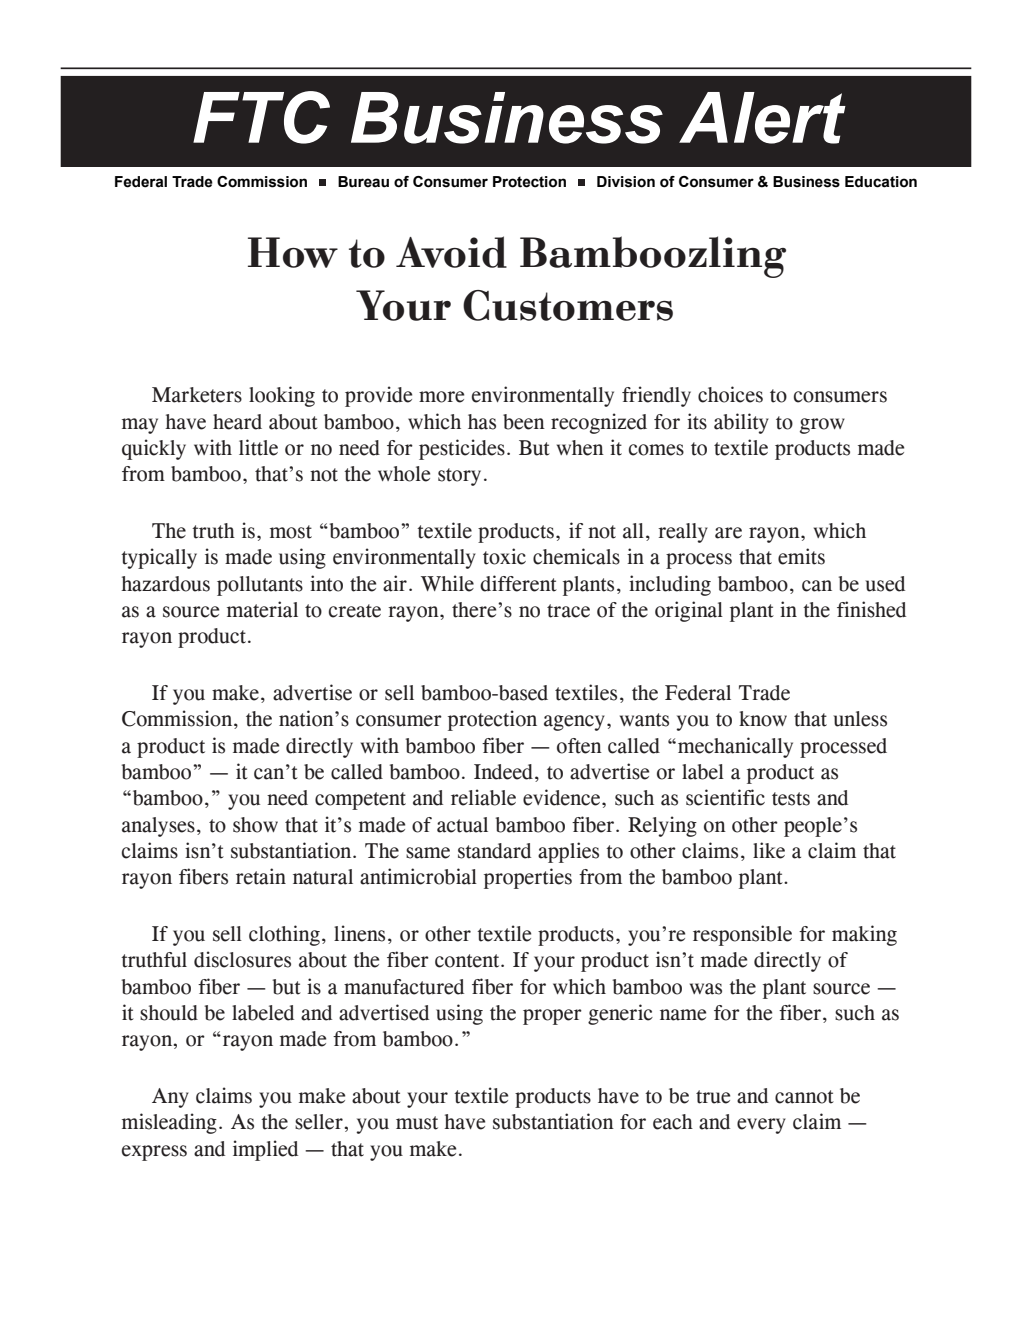  What do you see at coordinates (261, 117) in the image?
I see `FTC` at bounding box center [261, 117].
